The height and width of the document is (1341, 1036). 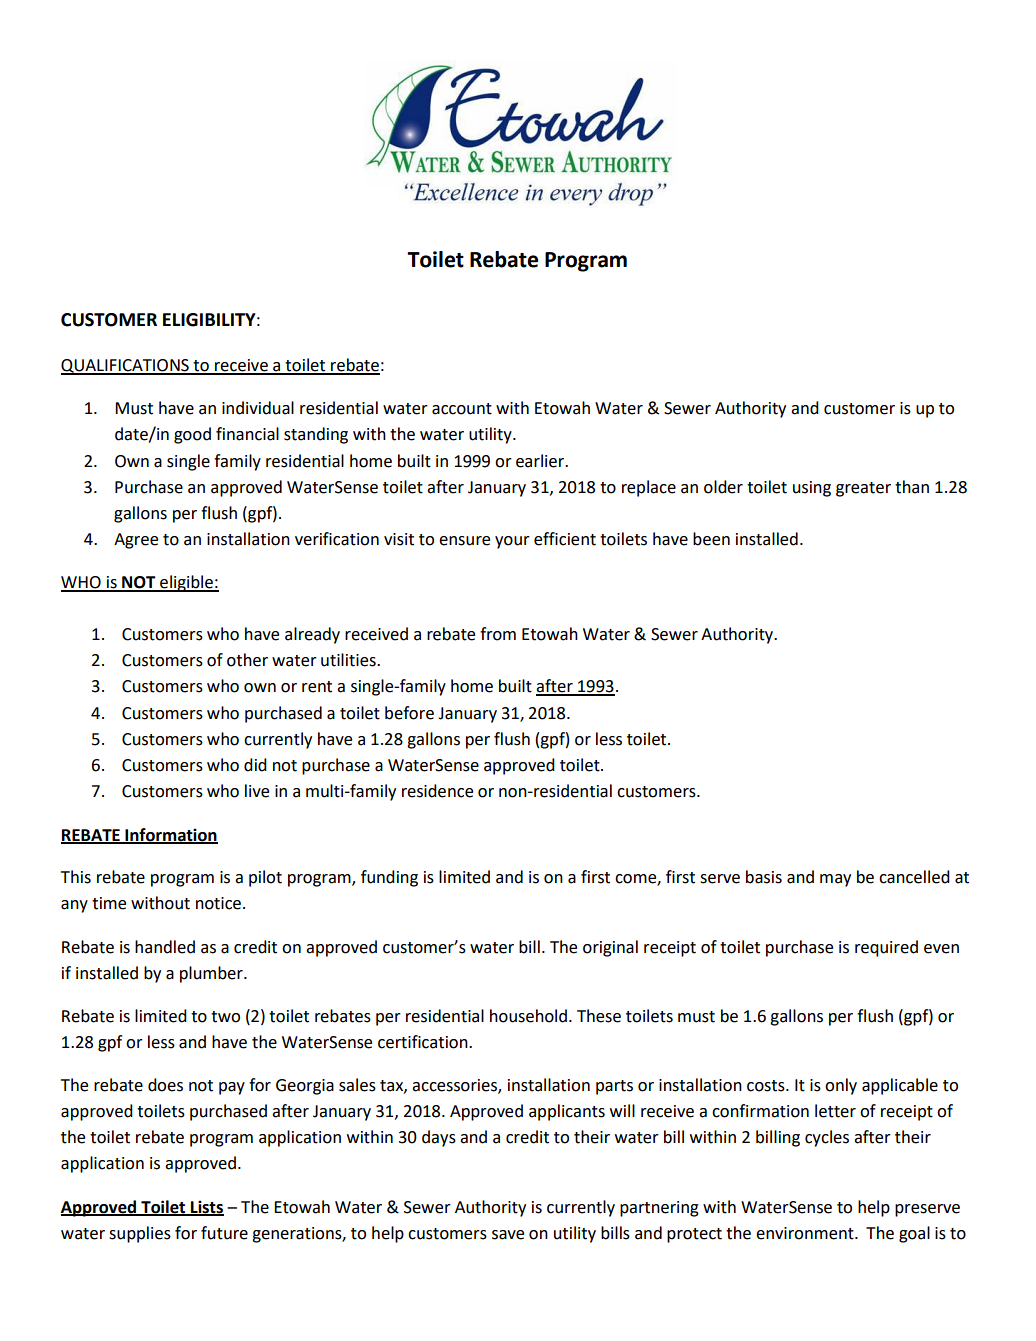 What do you see at coordinates (498, 634) in the document?
I see `from` at bounding box center [498, 634].
